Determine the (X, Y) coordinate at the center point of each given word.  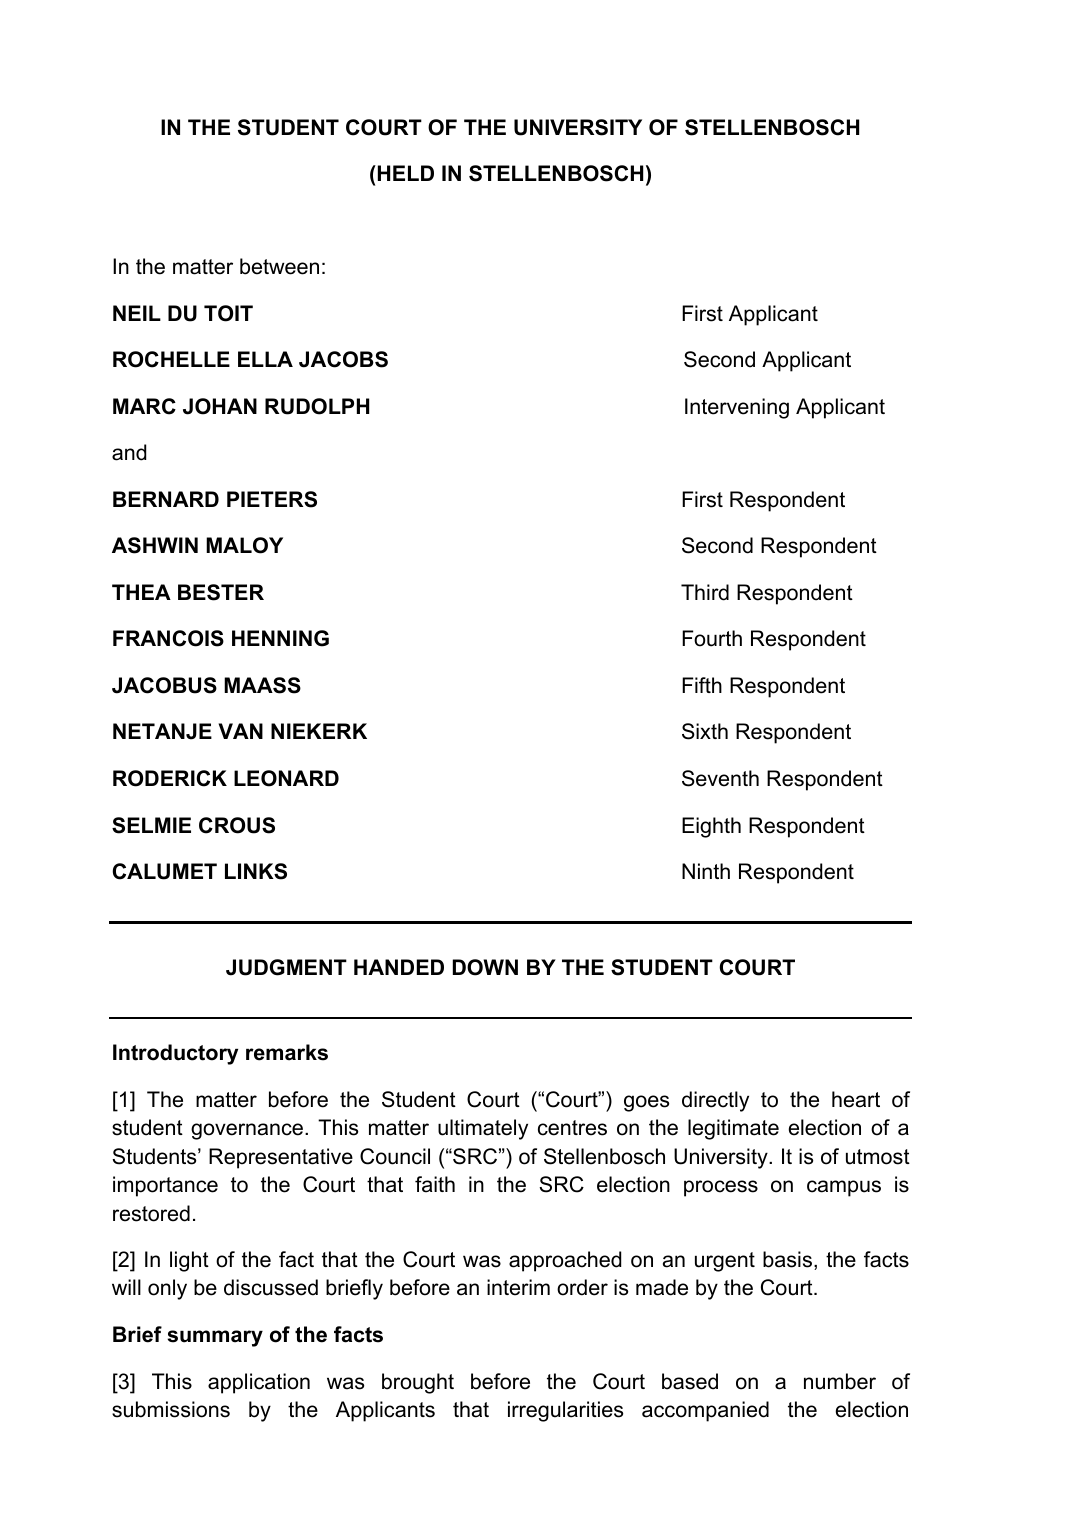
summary (215, 1338)
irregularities (565, 1411)
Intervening (737, 408)
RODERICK (170, 778)
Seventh (720, 778)
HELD (404, 173)
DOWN (485, 967)
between (279, 266)
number (840, 1381)
